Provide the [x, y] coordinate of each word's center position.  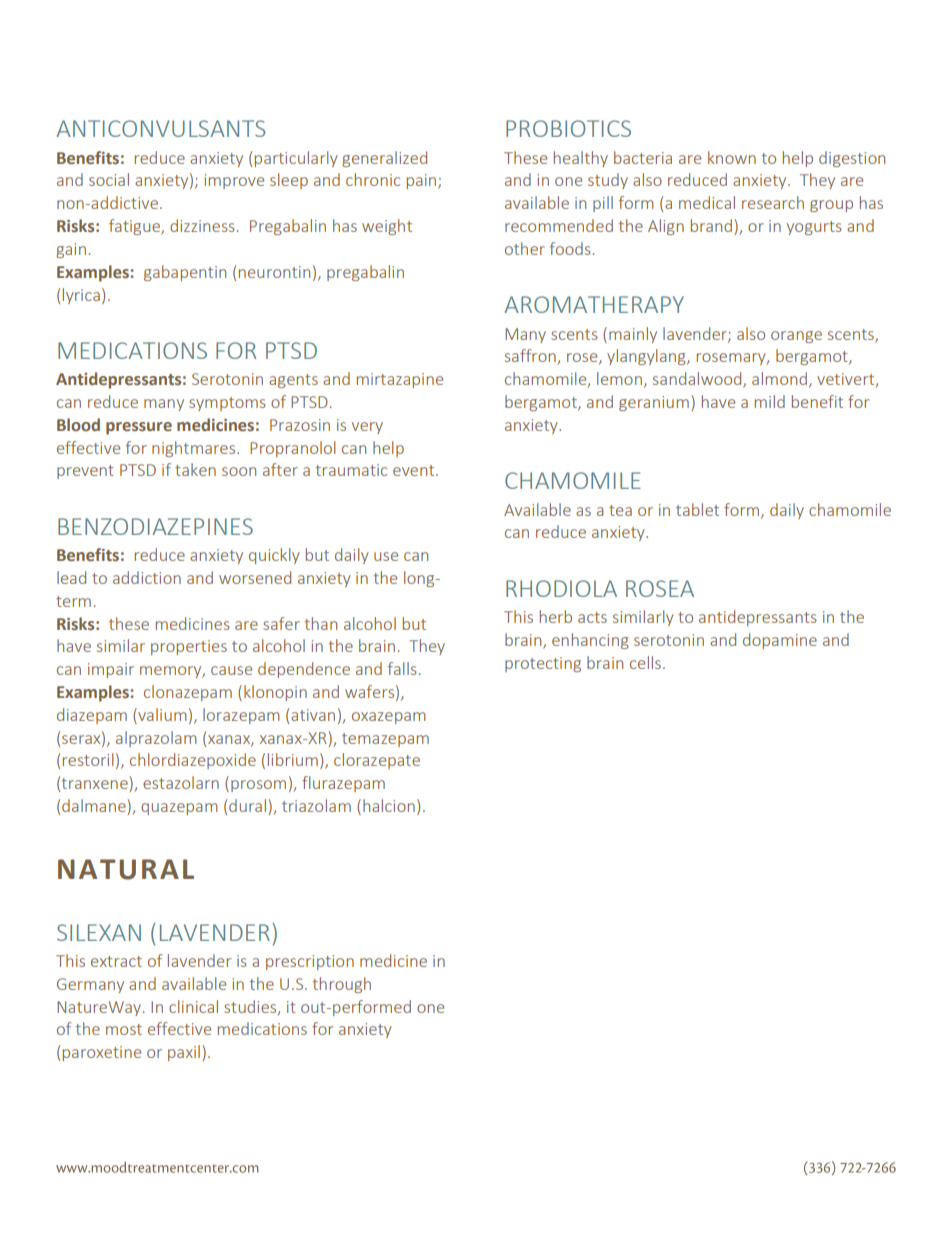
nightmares [195, 449]
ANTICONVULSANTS [160, 128]
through [342, 985]
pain [423, 181]
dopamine [780, 641]
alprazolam [156, 739]
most [124, 1029]
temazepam [385, 740]
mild [770, 401]
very [367, 428]
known [732, 157]
